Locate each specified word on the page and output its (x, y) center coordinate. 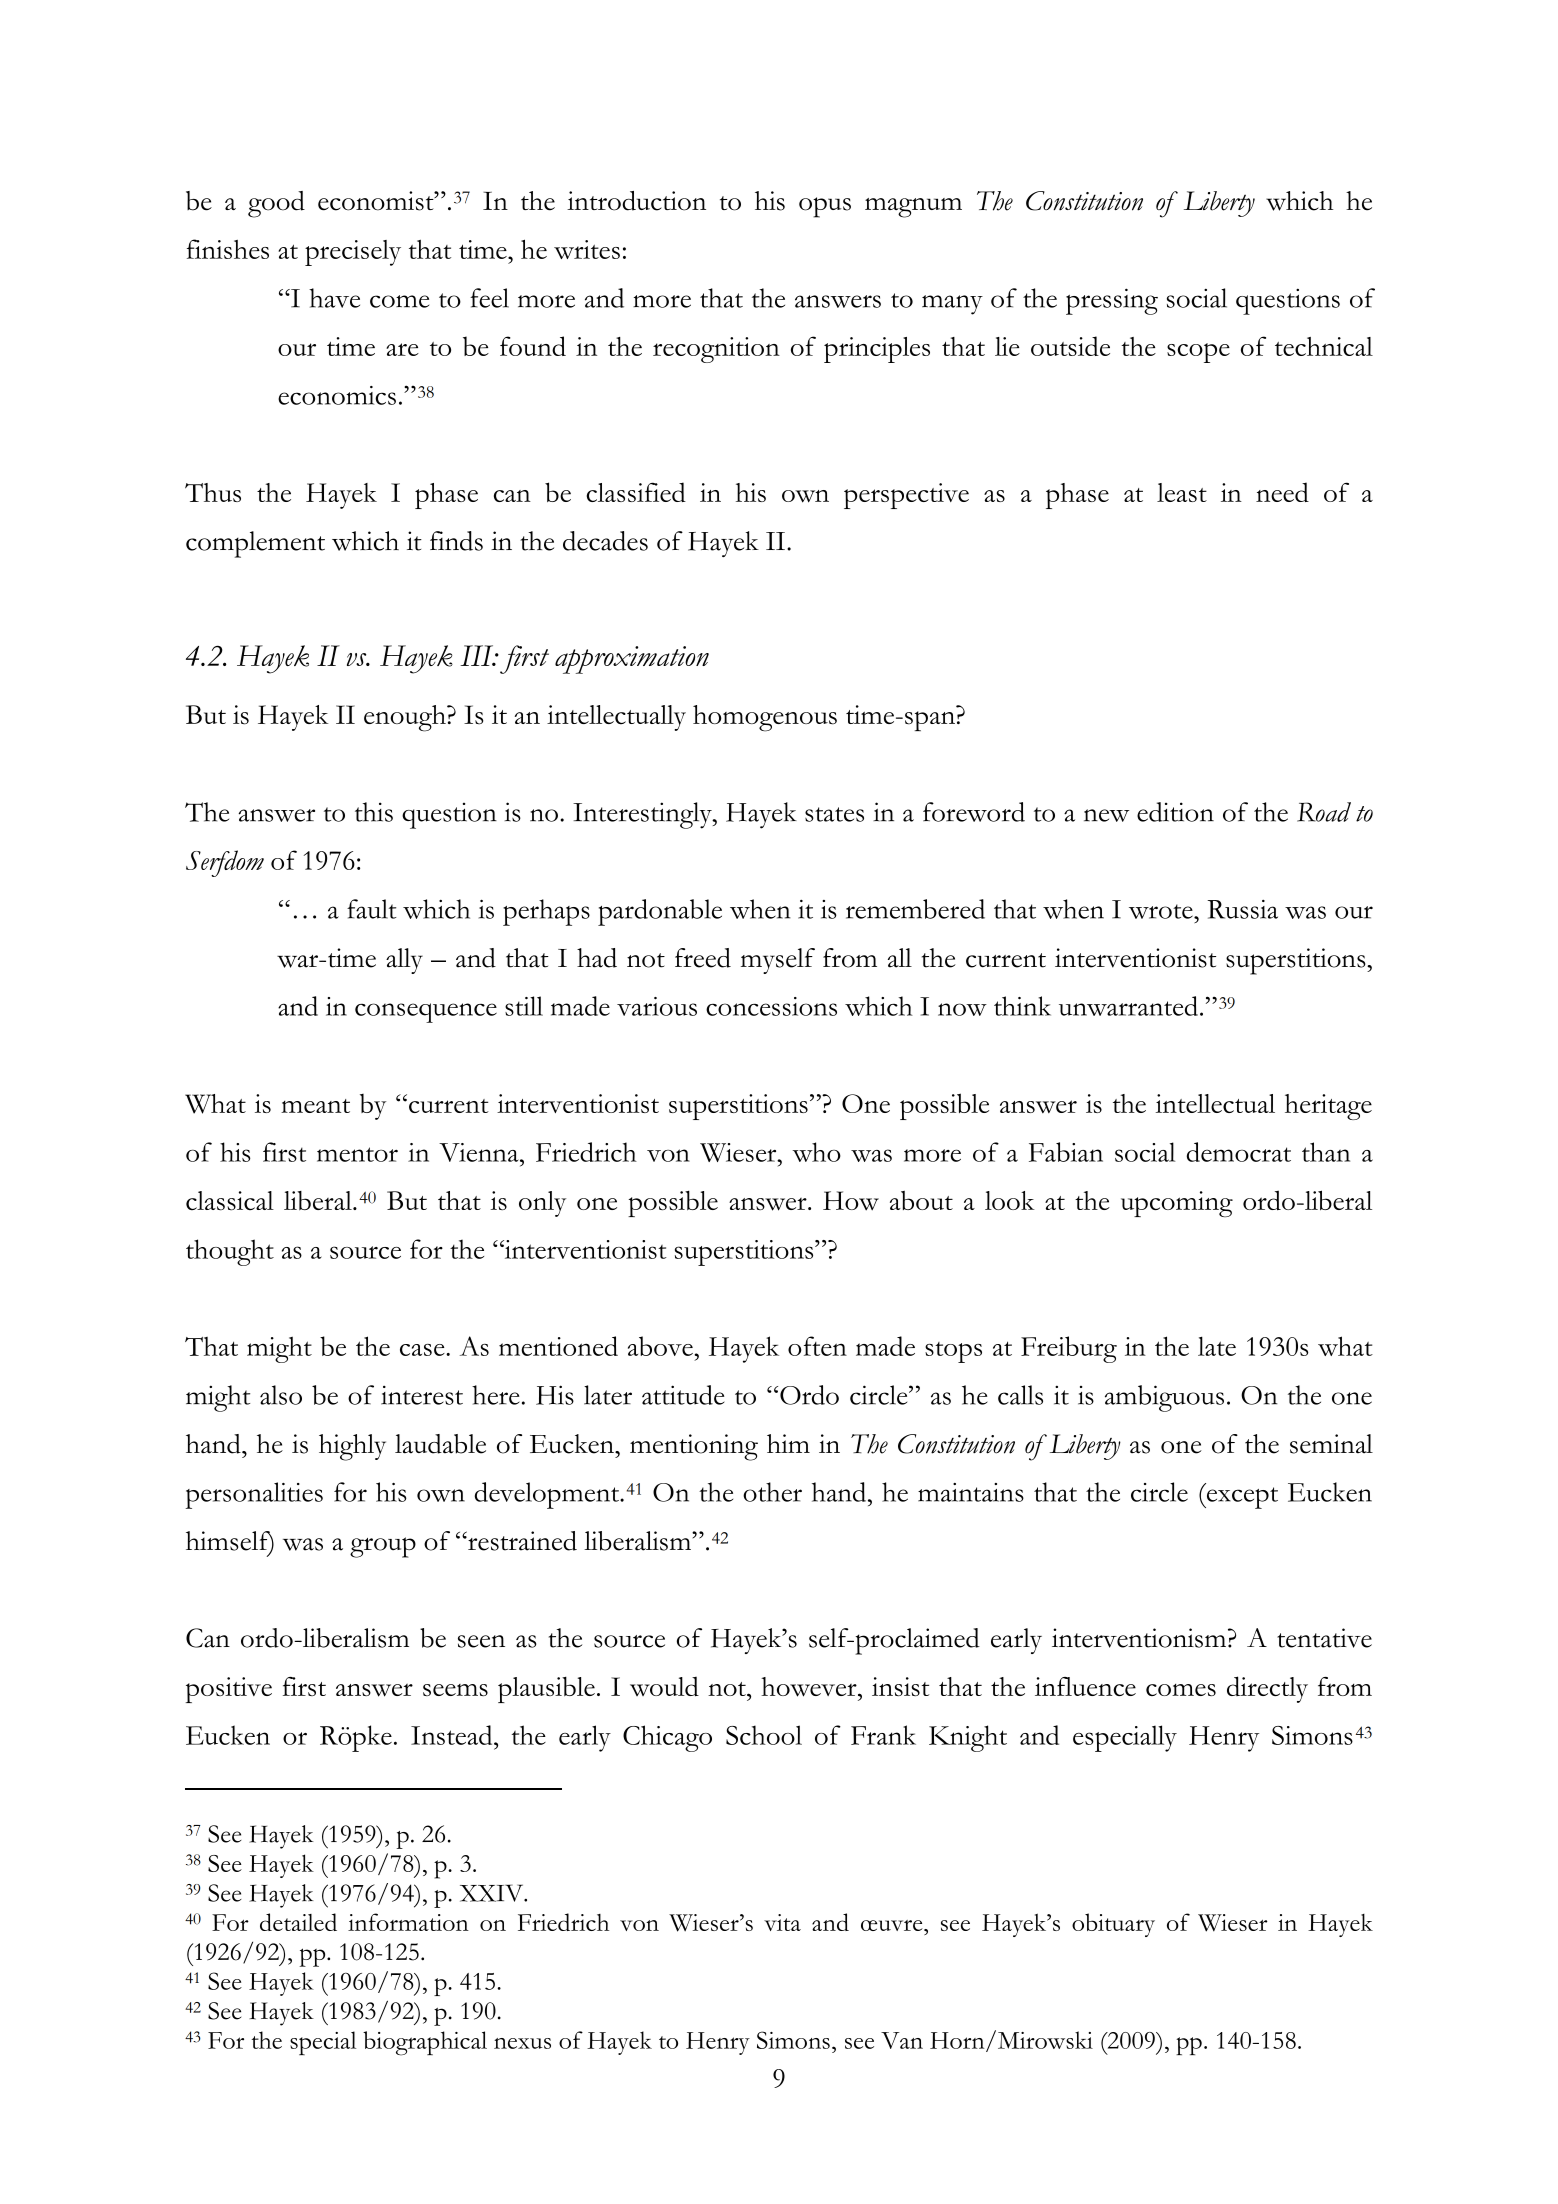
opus (825, 207)
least (1182, 492)
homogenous (765, 718)
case (423, 1350)
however (810, 1687)
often (817, 1346)
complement (255, 544)
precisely (353, 253)
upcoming (1177, 1204)
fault (372, 909)
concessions (771, 1006)
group (383, 1547)
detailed (298, 1922)
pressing (1112, 301)
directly (1267, 1689)
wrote (1162, 911)
